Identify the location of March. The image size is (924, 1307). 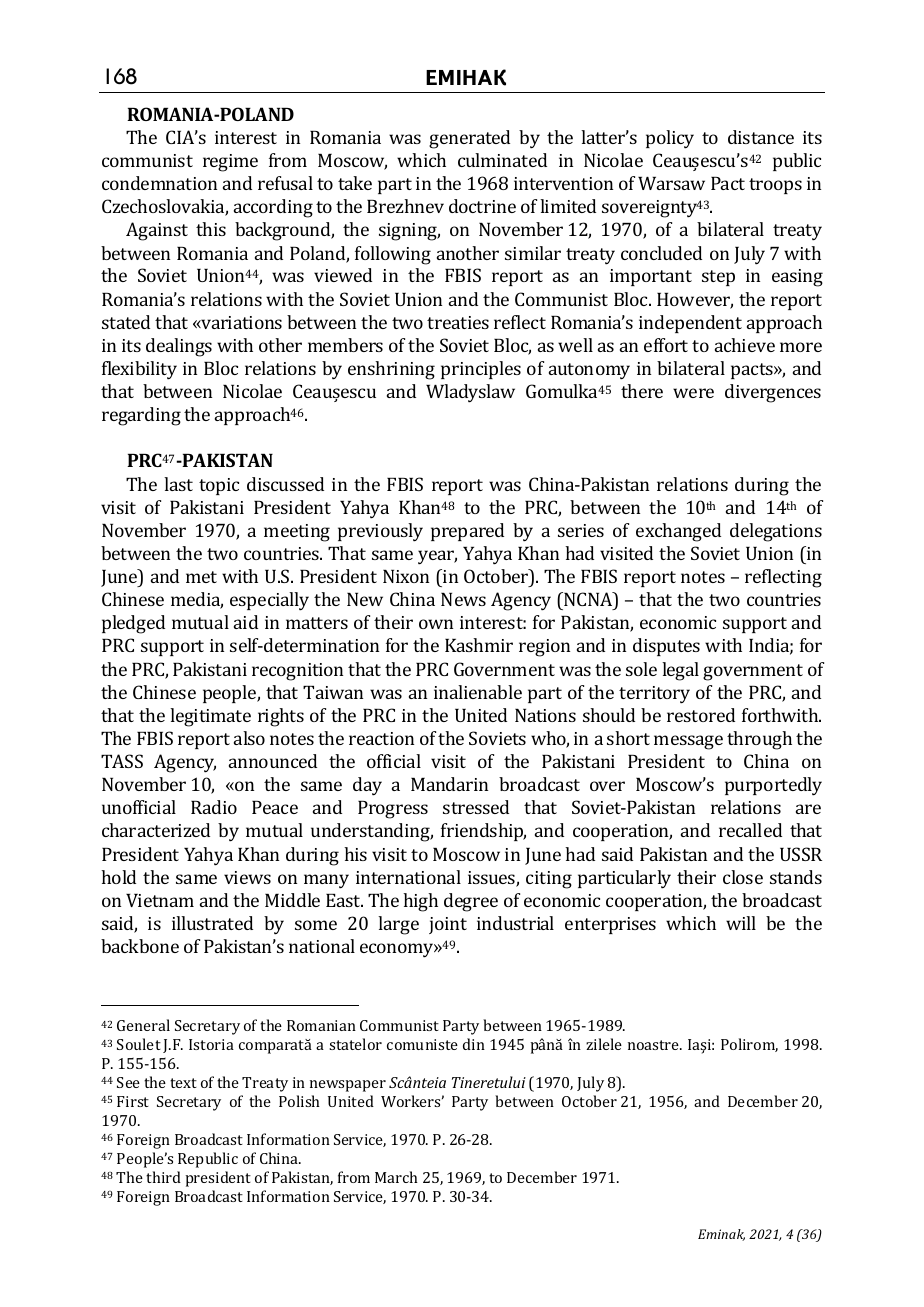
(396, 1177).
